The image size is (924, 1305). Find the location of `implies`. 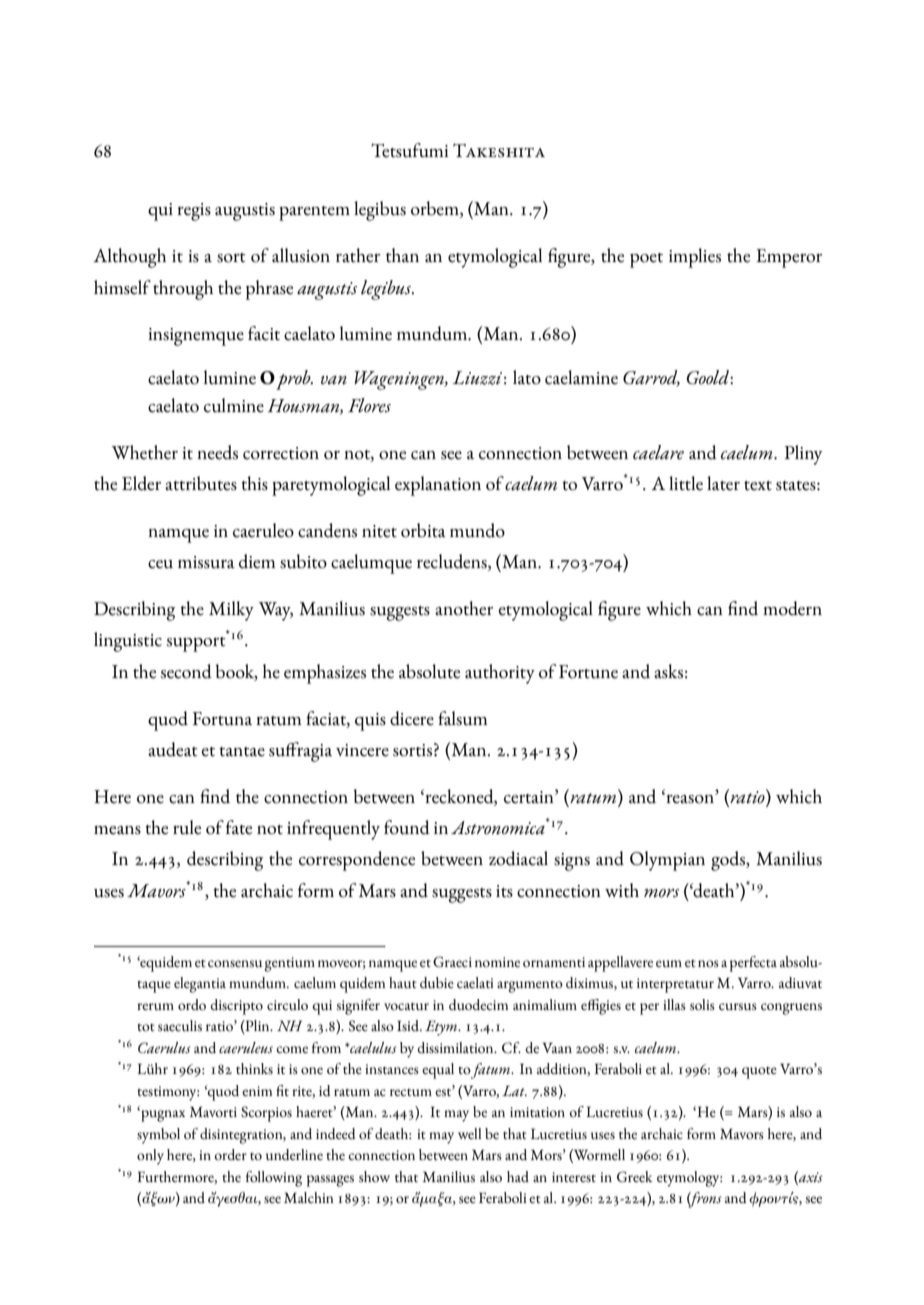

implies is located at coordinates (695, 258).
